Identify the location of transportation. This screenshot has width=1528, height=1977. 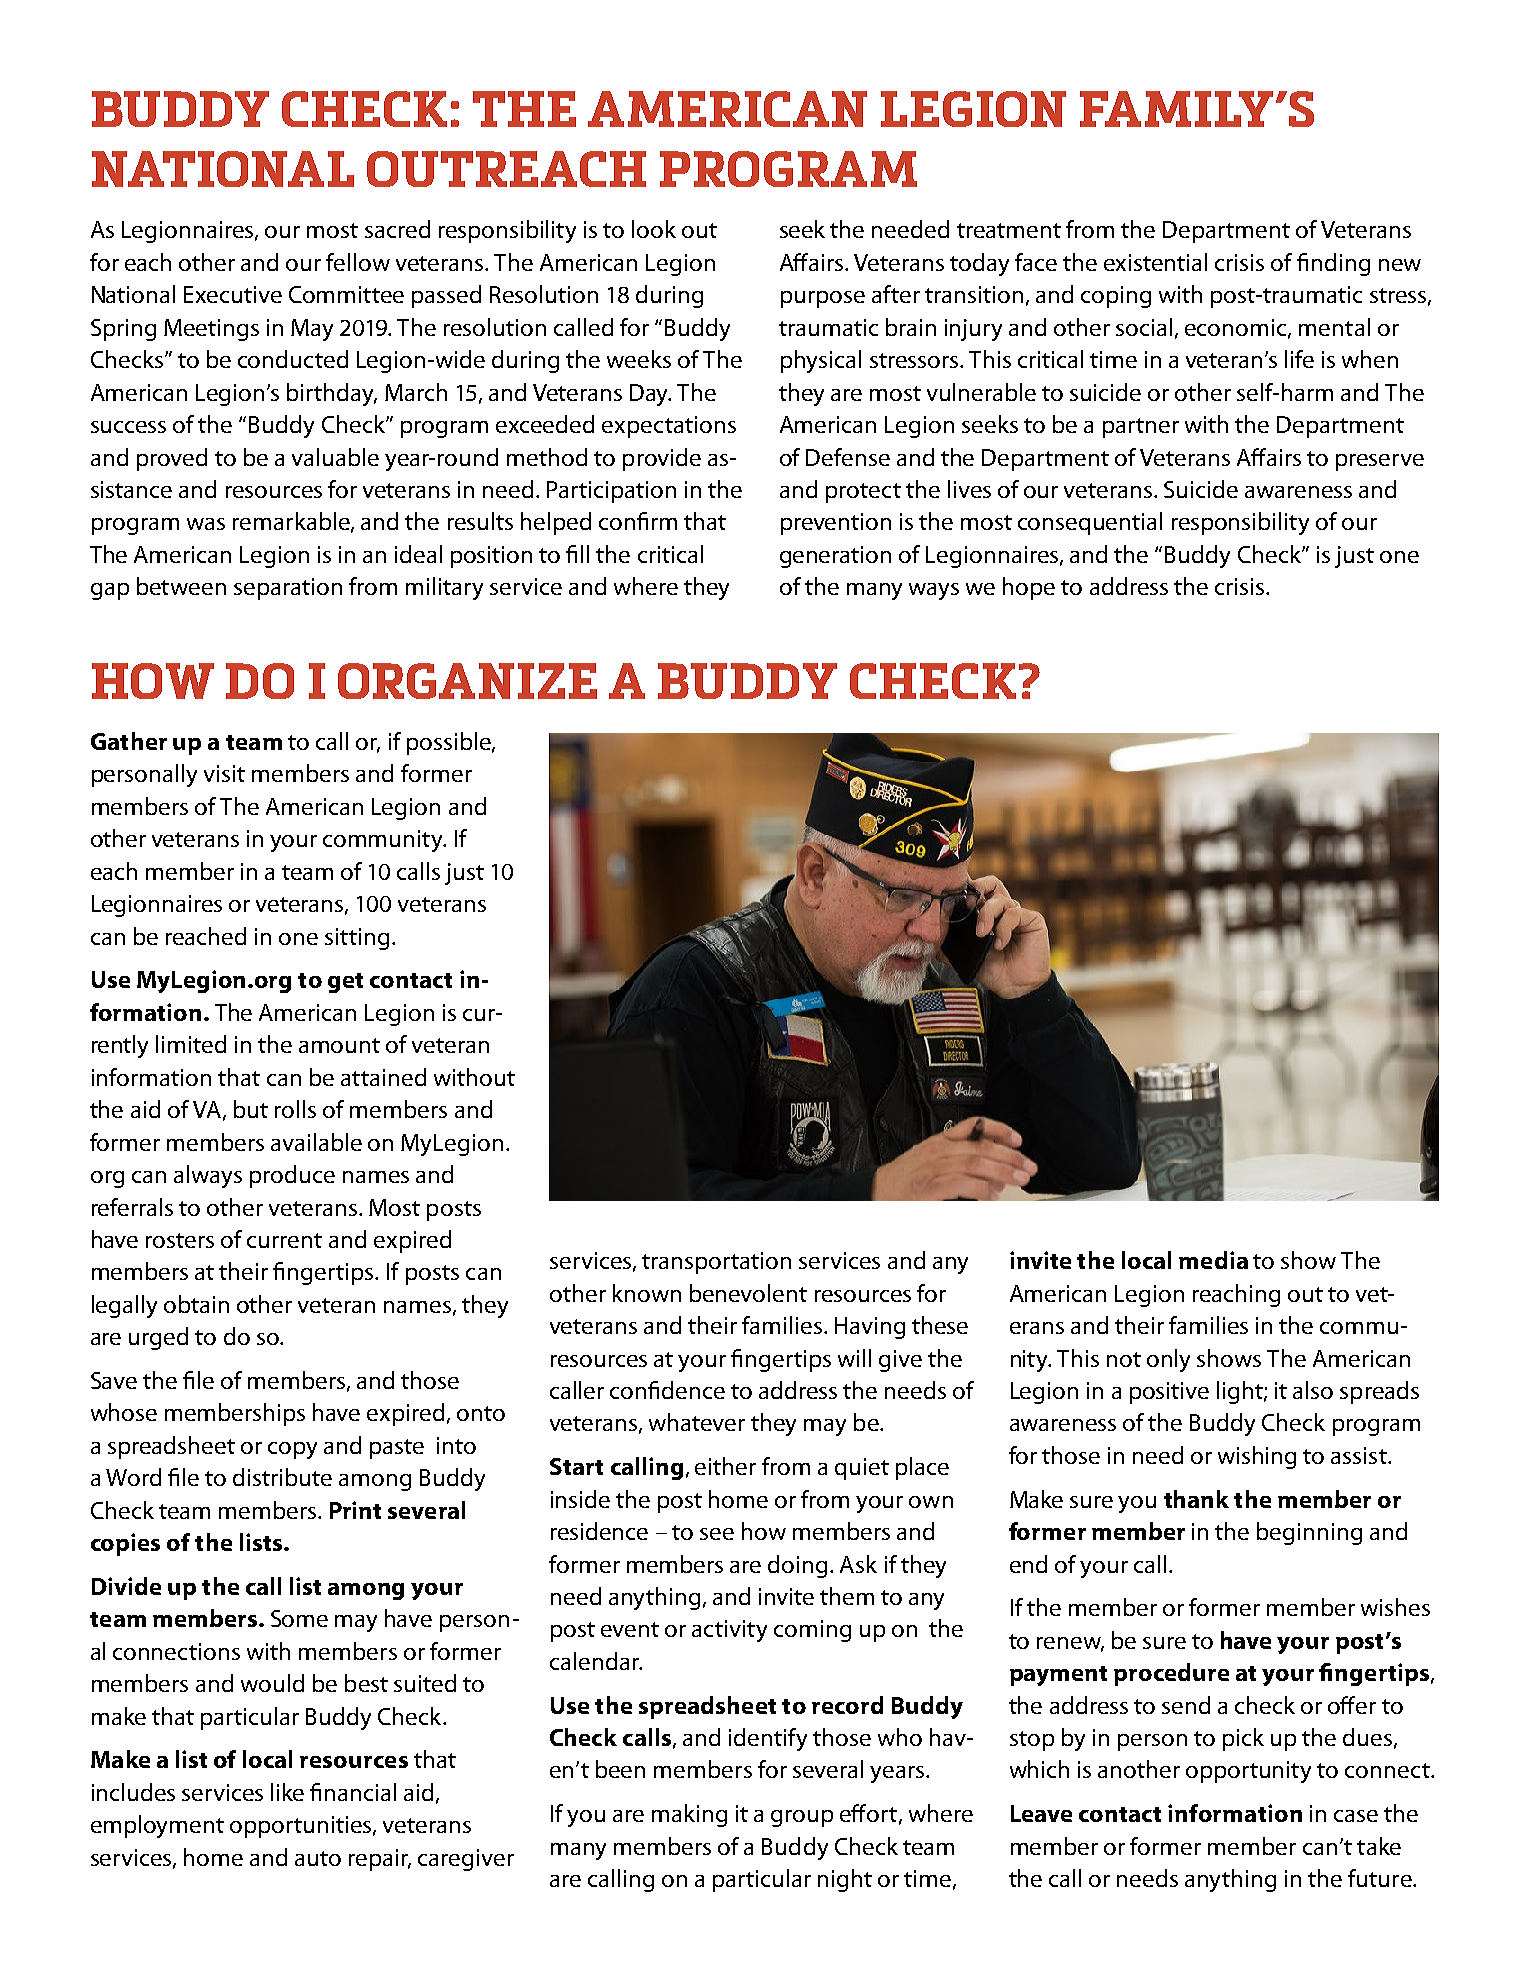
(716, 1263).
